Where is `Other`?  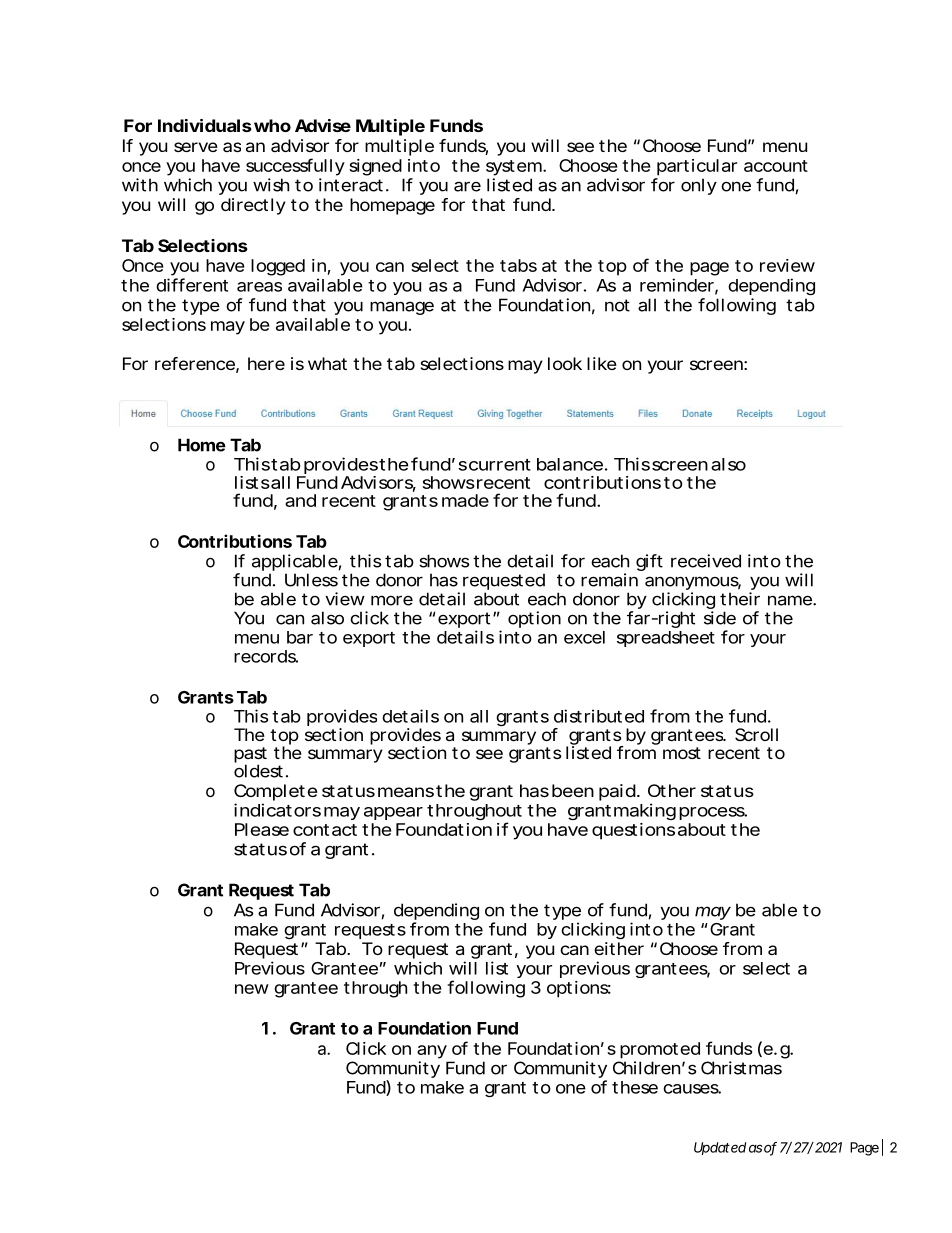 Other is located at coordinates (672, 790).
